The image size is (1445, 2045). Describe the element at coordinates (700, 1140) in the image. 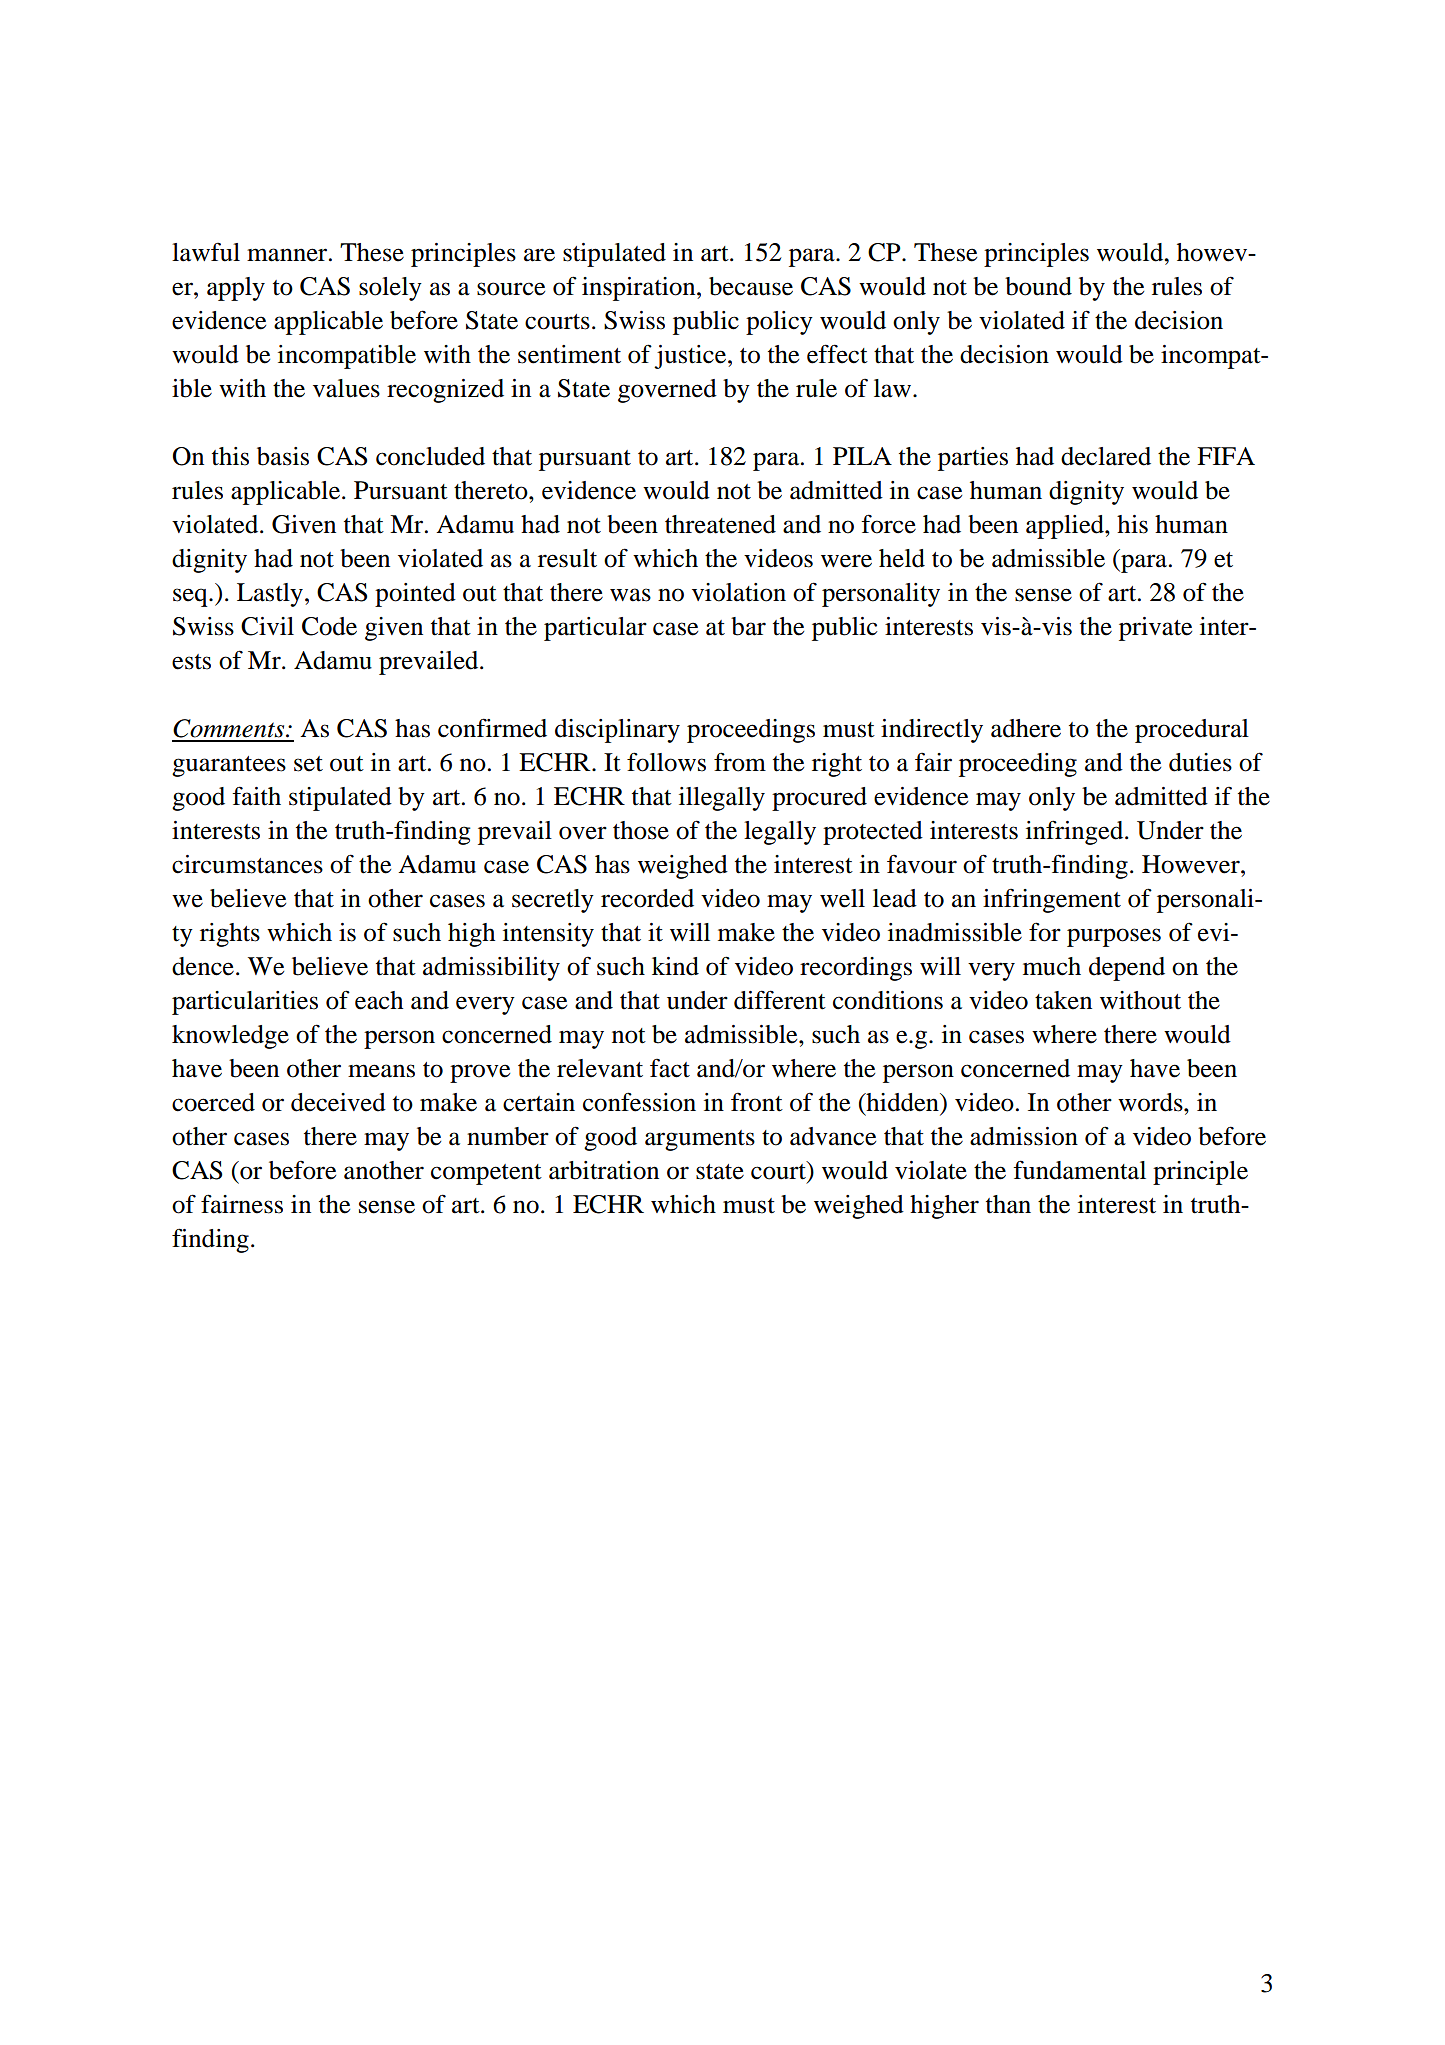

I see `arguments` at that location.
